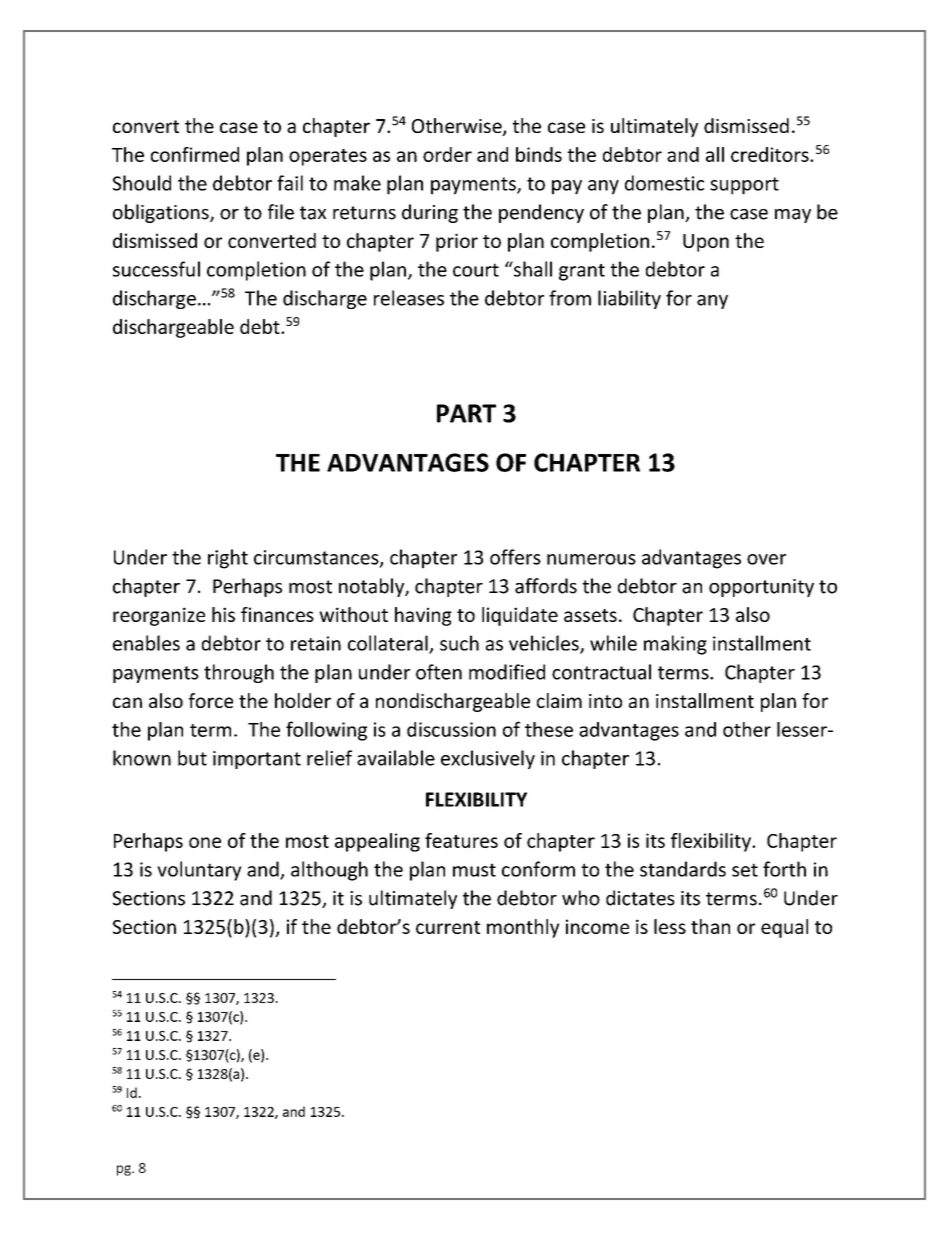 This screenshot has width=952, height=1233. Describe the element at coordinates (451, 729) in the screenshot. I see `discussion` at that location.
